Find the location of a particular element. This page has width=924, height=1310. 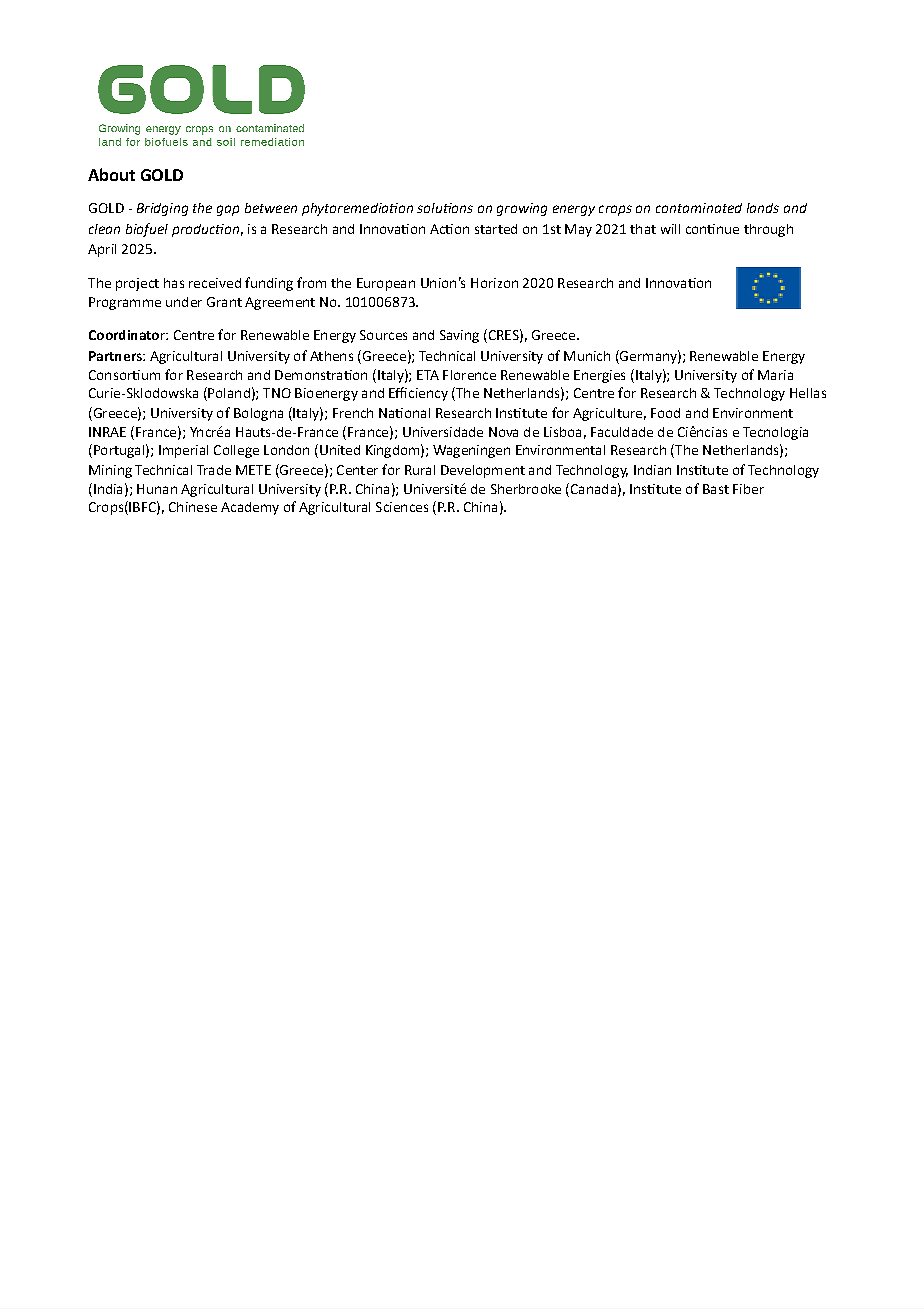

contaminated is located at coordinates (699, 208).
